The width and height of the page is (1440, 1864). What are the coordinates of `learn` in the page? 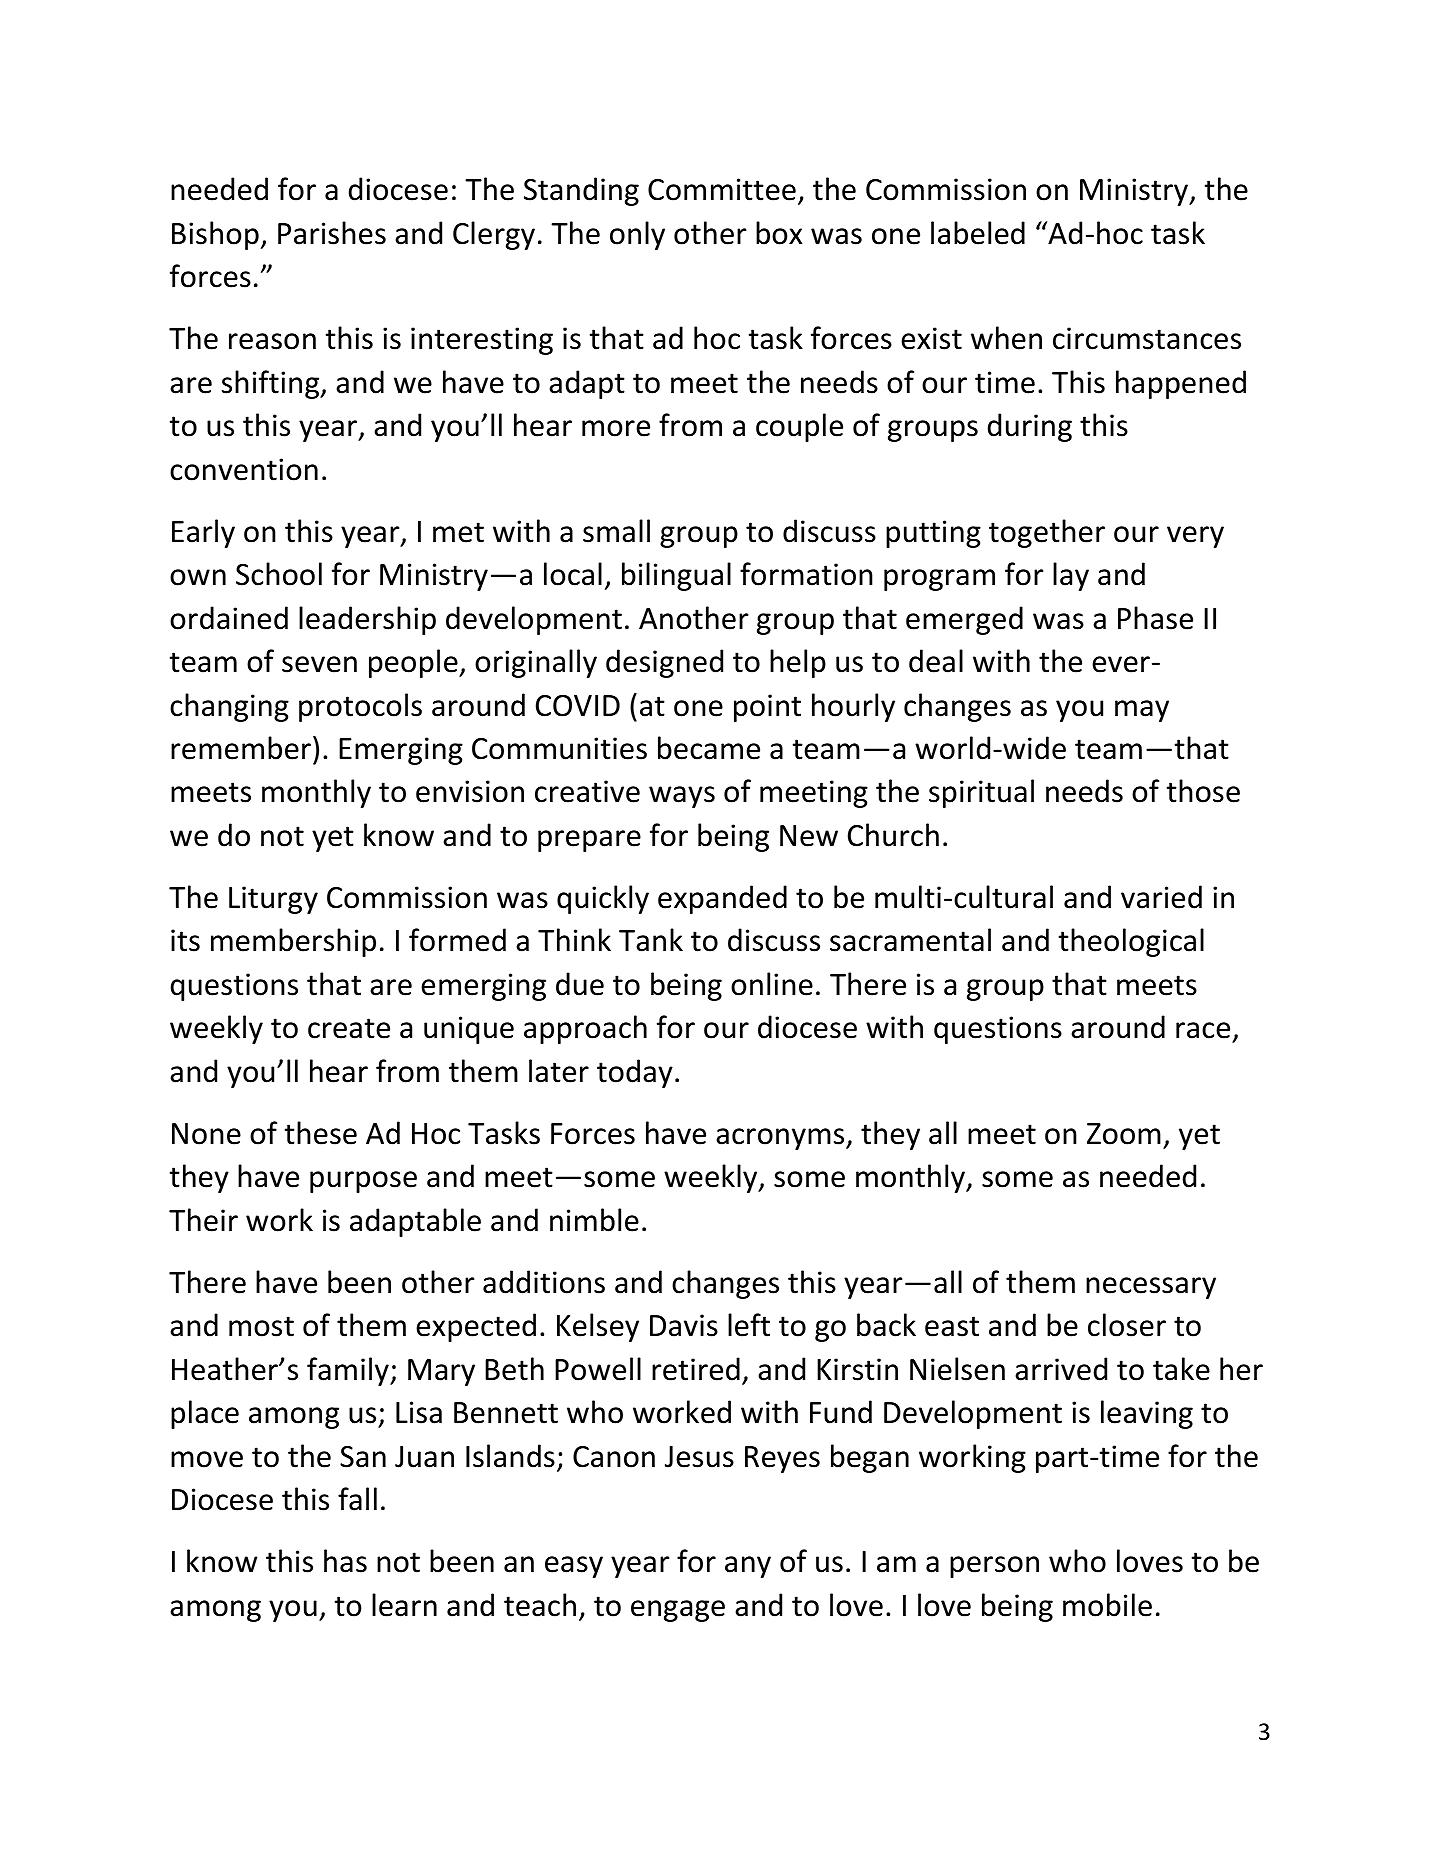 It's located at (404, 1605).
